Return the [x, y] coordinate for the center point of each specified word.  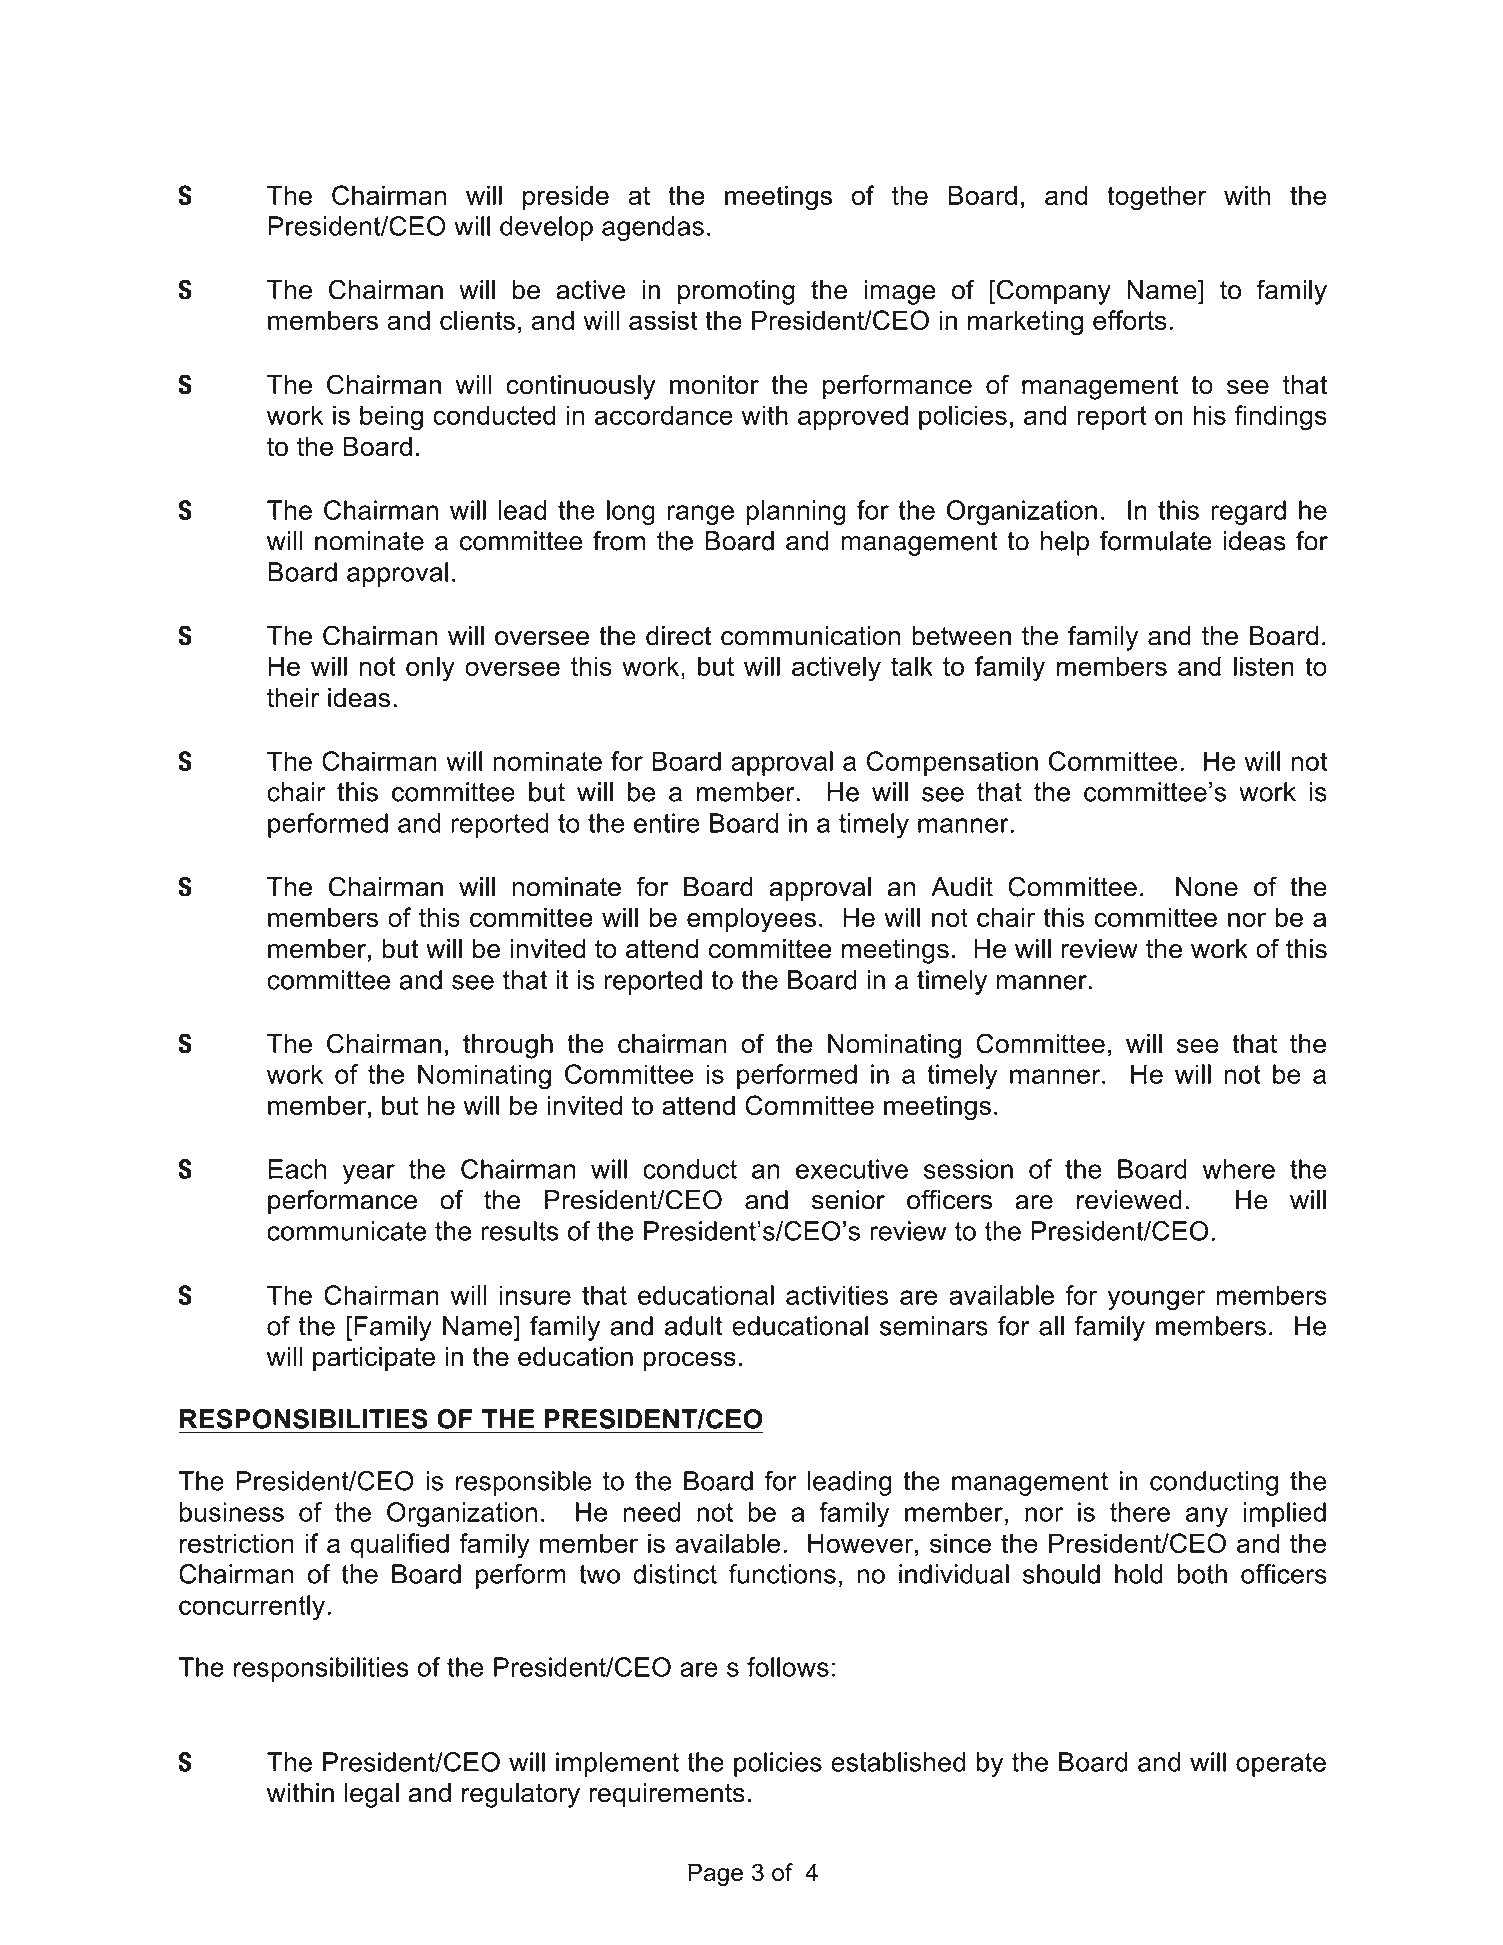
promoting [736, 292]
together [1157, 198]
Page [715, 1874]
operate [1281, 1765]
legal [371, 1795]
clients [477, 320]
